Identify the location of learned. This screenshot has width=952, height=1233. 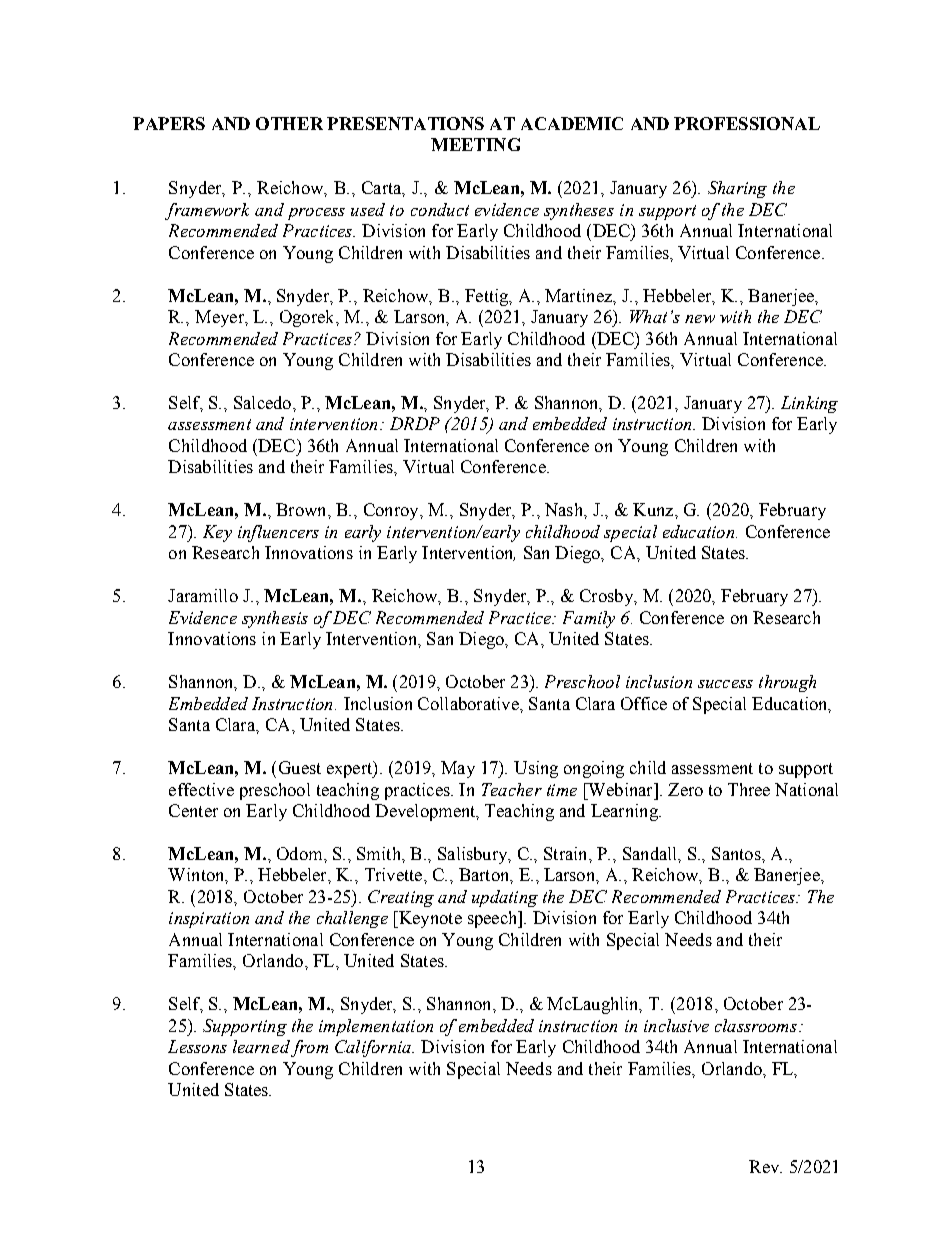
(261, 1046).
